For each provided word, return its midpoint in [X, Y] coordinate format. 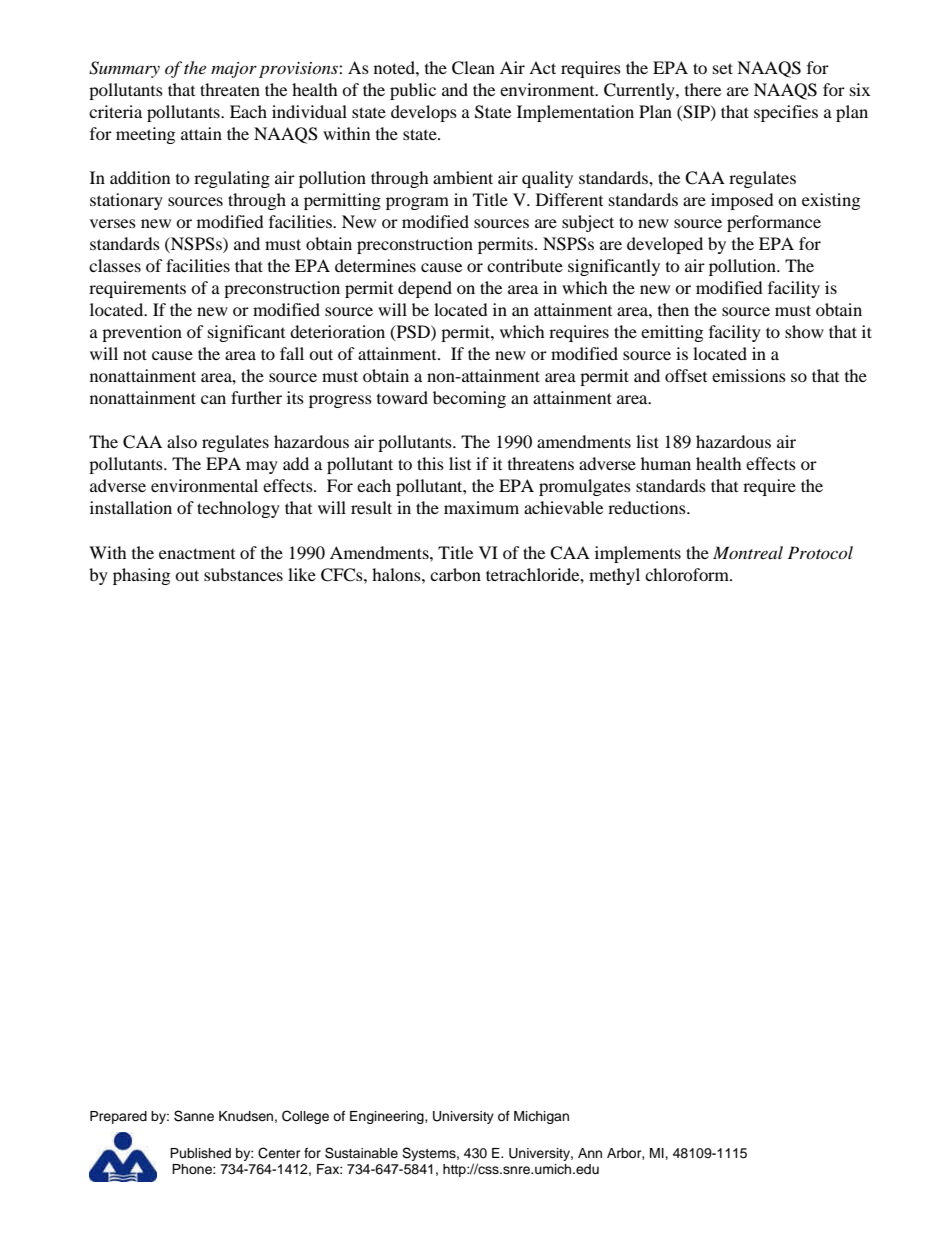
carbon [455, 574]
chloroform [688, 574]
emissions [749, 375]
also [182, 441]
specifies [786, 113]
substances [243, 574]
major [234, 70]
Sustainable [361, 1153]
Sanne [194, 1116]
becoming [469, 399]
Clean [473, 68]
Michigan [541, 1117]
